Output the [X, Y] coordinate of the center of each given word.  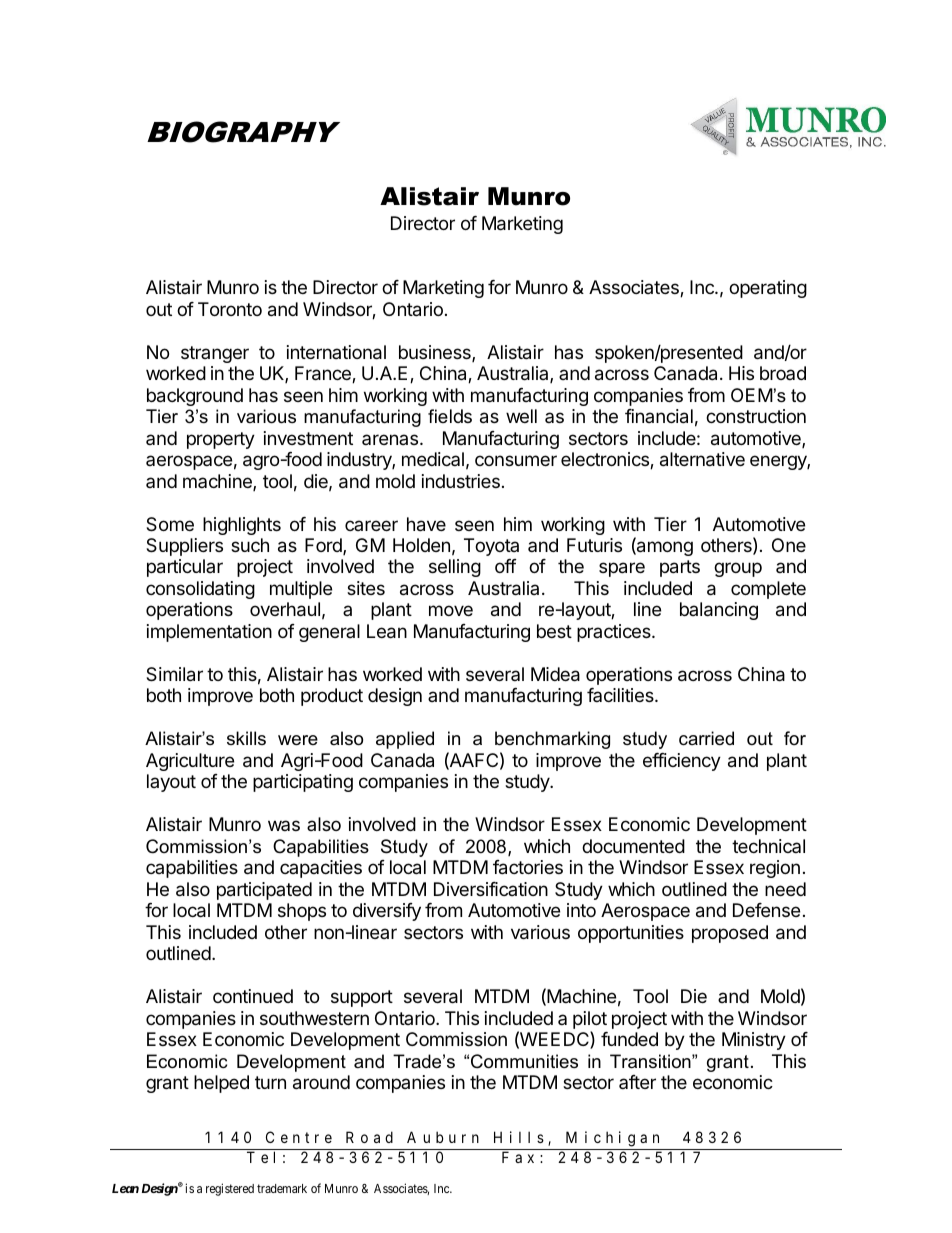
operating [768, 289]
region [775, 869]
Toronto [230, 309]
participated [264, 891]
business [436, 353]
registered [230, 1189]
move [451, 610]
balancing [719, 611]
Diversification [491, 889]
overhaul [285, 609]
